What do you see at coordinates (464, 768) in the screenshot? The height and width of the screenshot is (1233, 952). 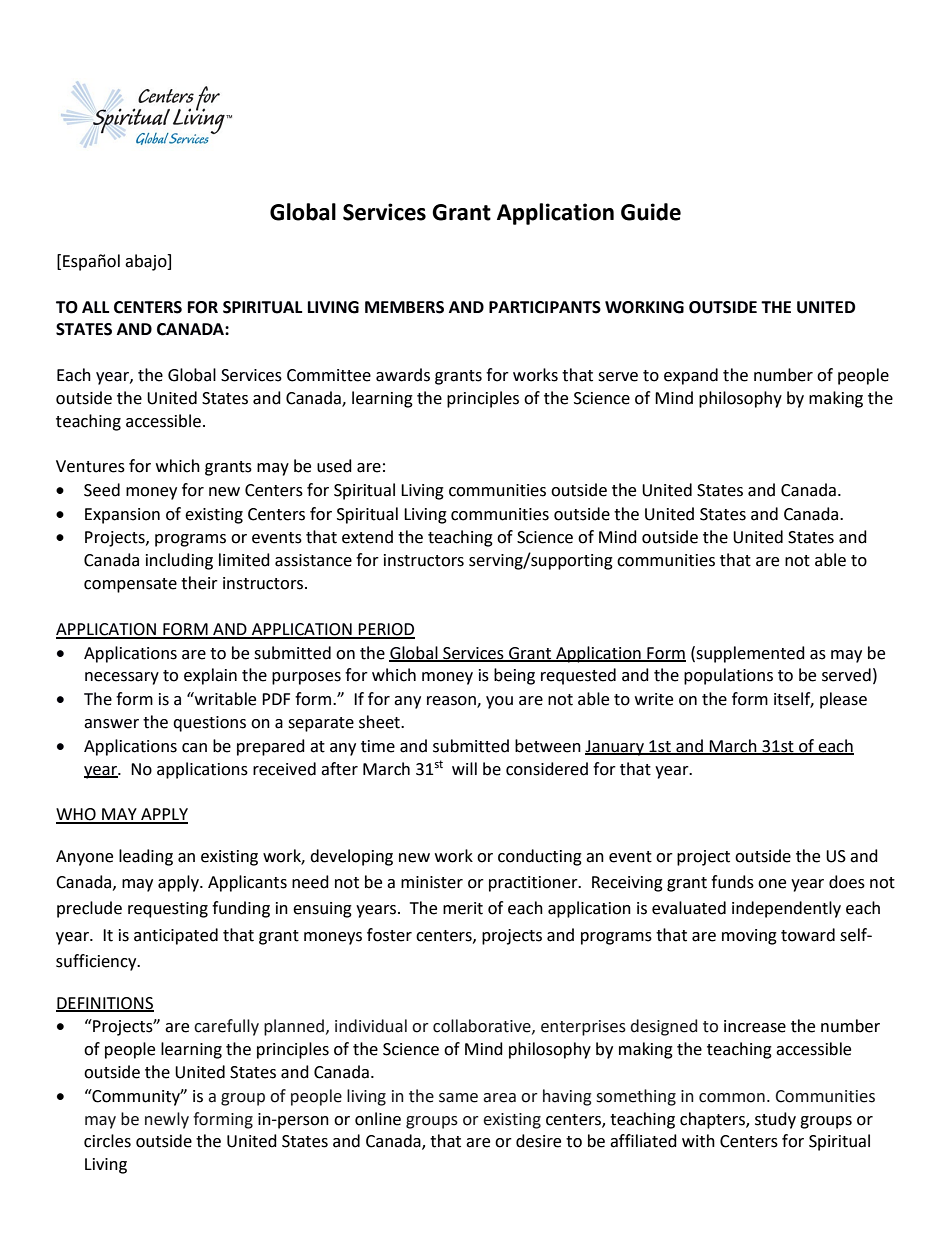 I see `will` at bounding box center [464, 768].
